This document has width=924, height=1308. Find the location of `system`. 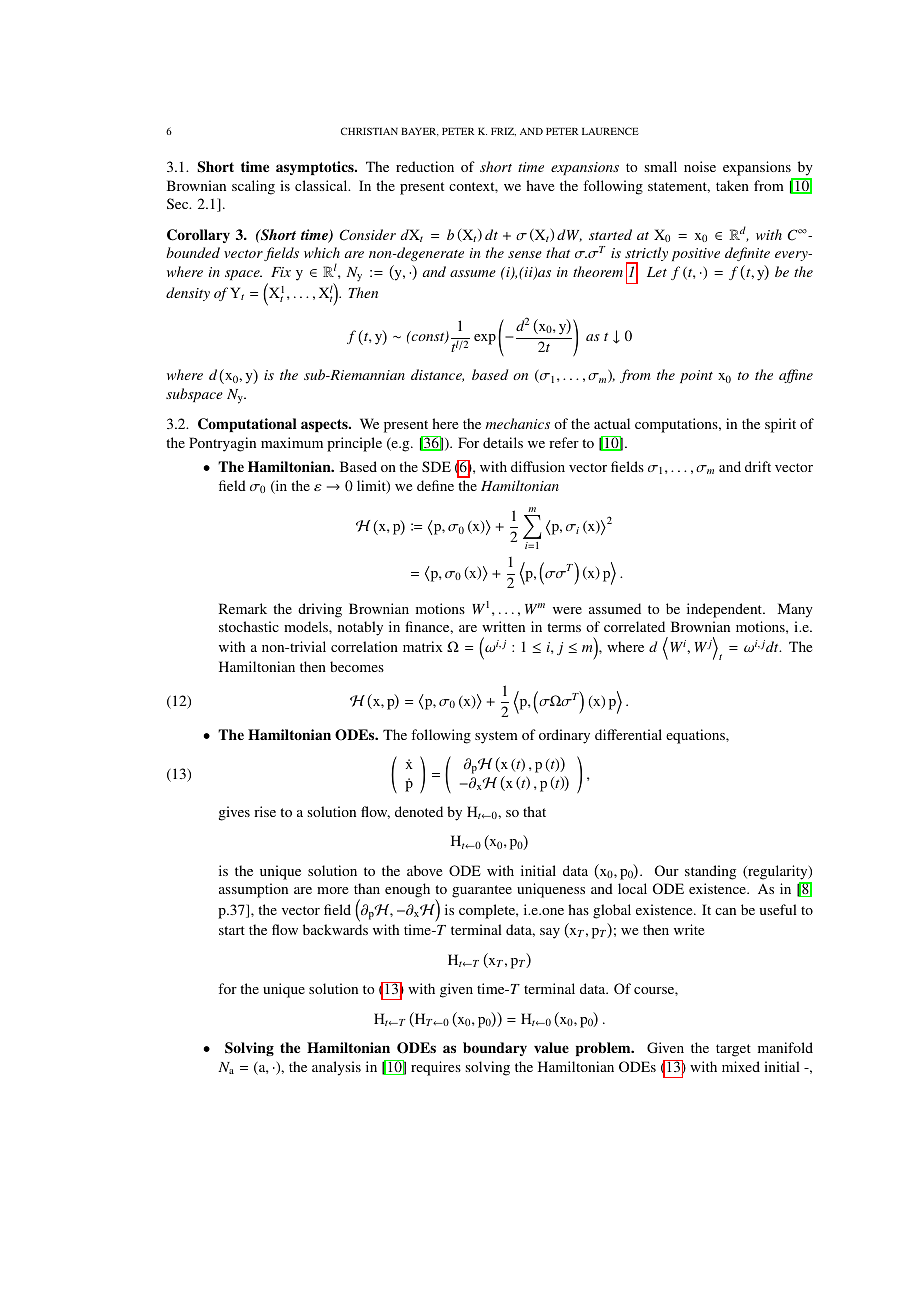

system is located at coordinates (496, 737).
